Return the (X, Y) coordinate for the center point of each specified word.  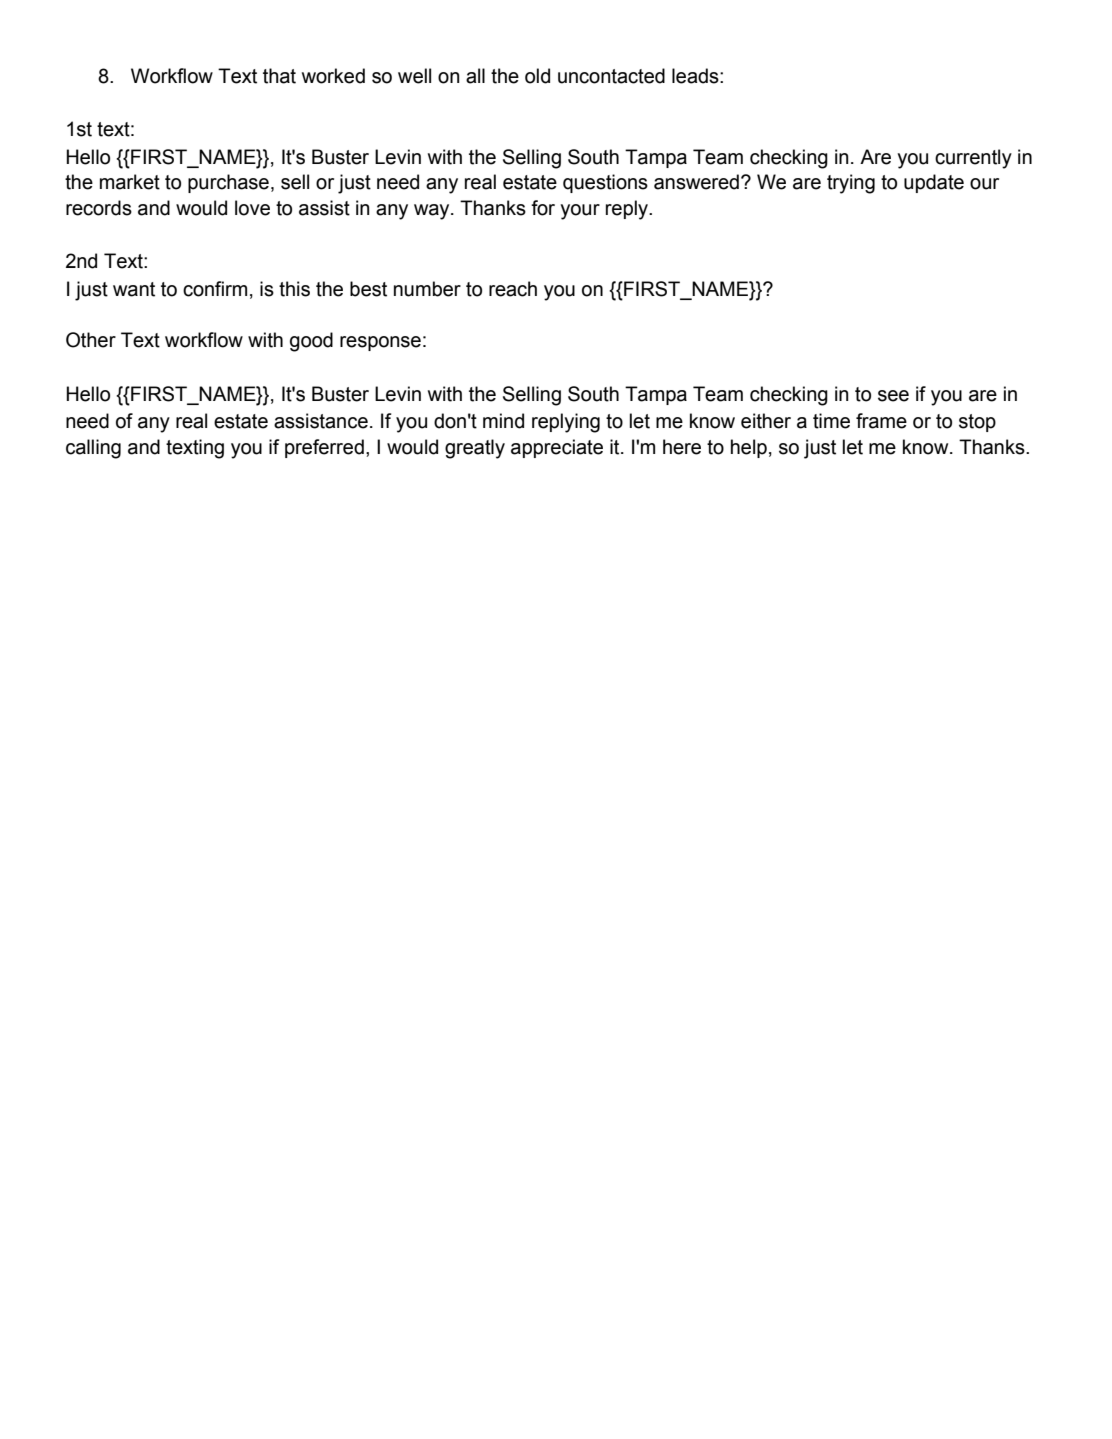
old (537, 76)
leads (696, 76)
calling (93, 449)
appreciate (557, 448)
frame (881, 421)
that (279, 76)
